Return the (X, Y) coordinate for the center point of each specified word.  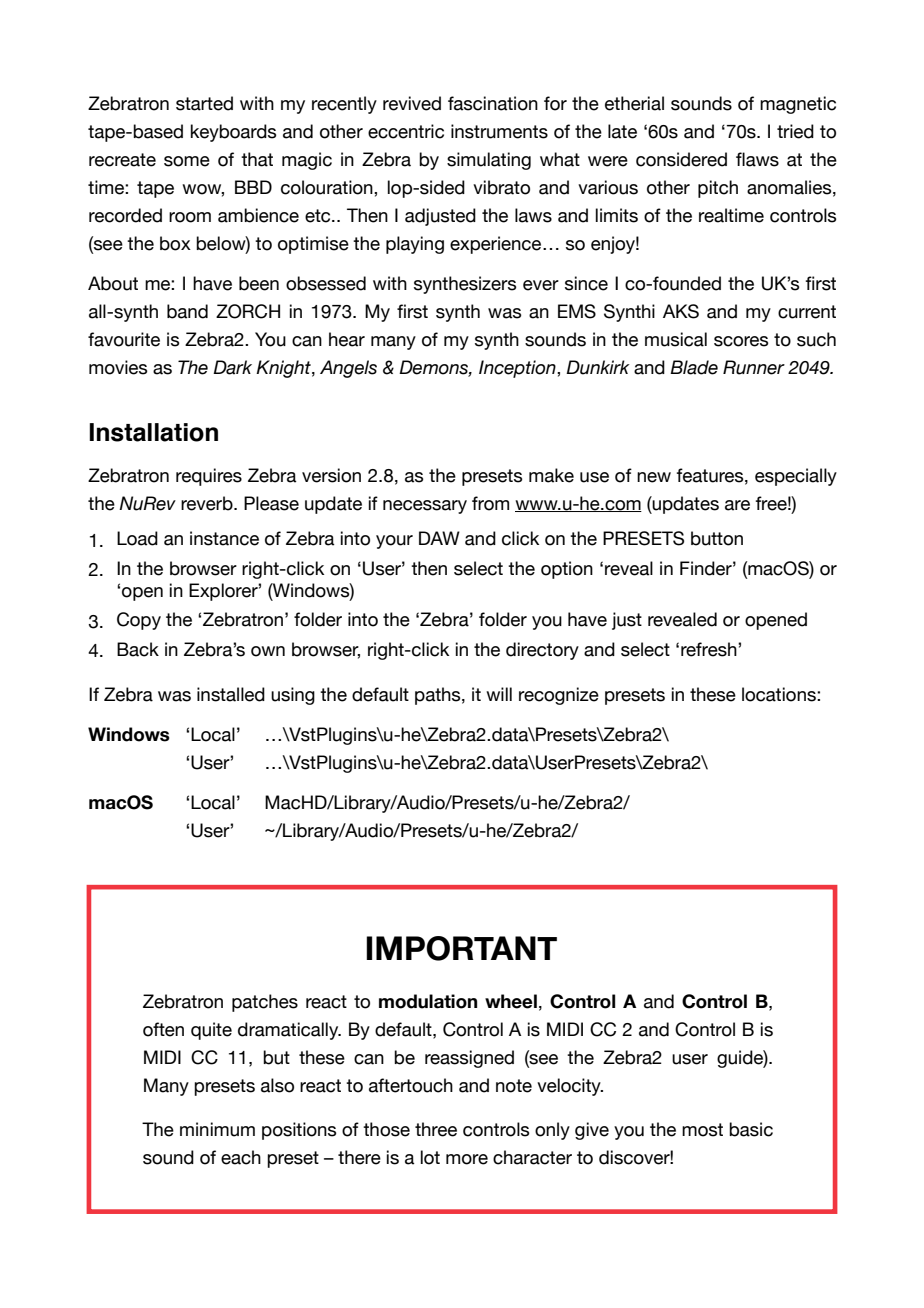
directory (542, 651)
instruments (499, 131)
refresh (710, 649)
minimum (217, 1129)
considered (681, 159)
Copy (139, 621)
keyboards (233, 133)
